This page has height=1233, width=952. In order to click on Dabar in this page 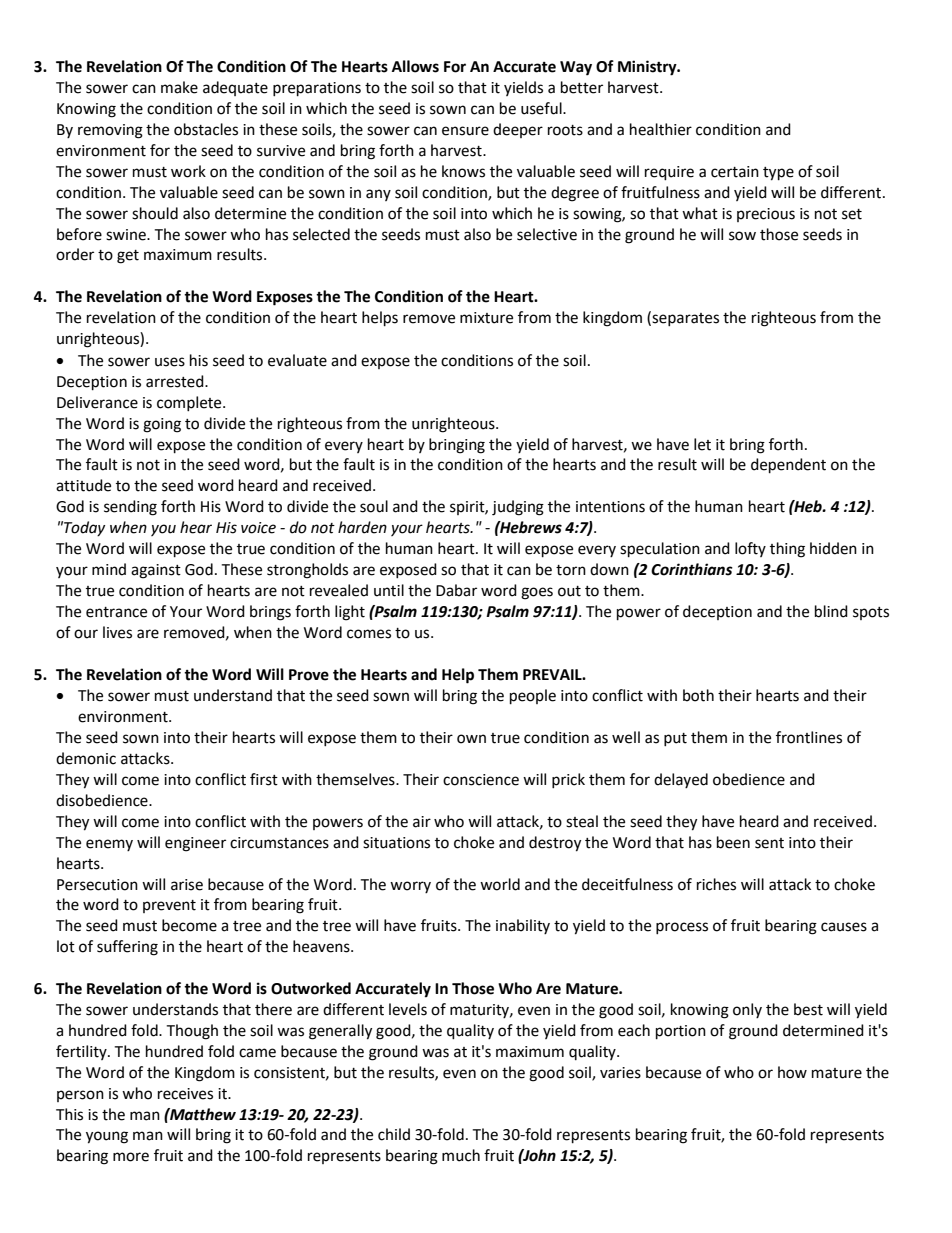, I will do `click(456, 590)`.
